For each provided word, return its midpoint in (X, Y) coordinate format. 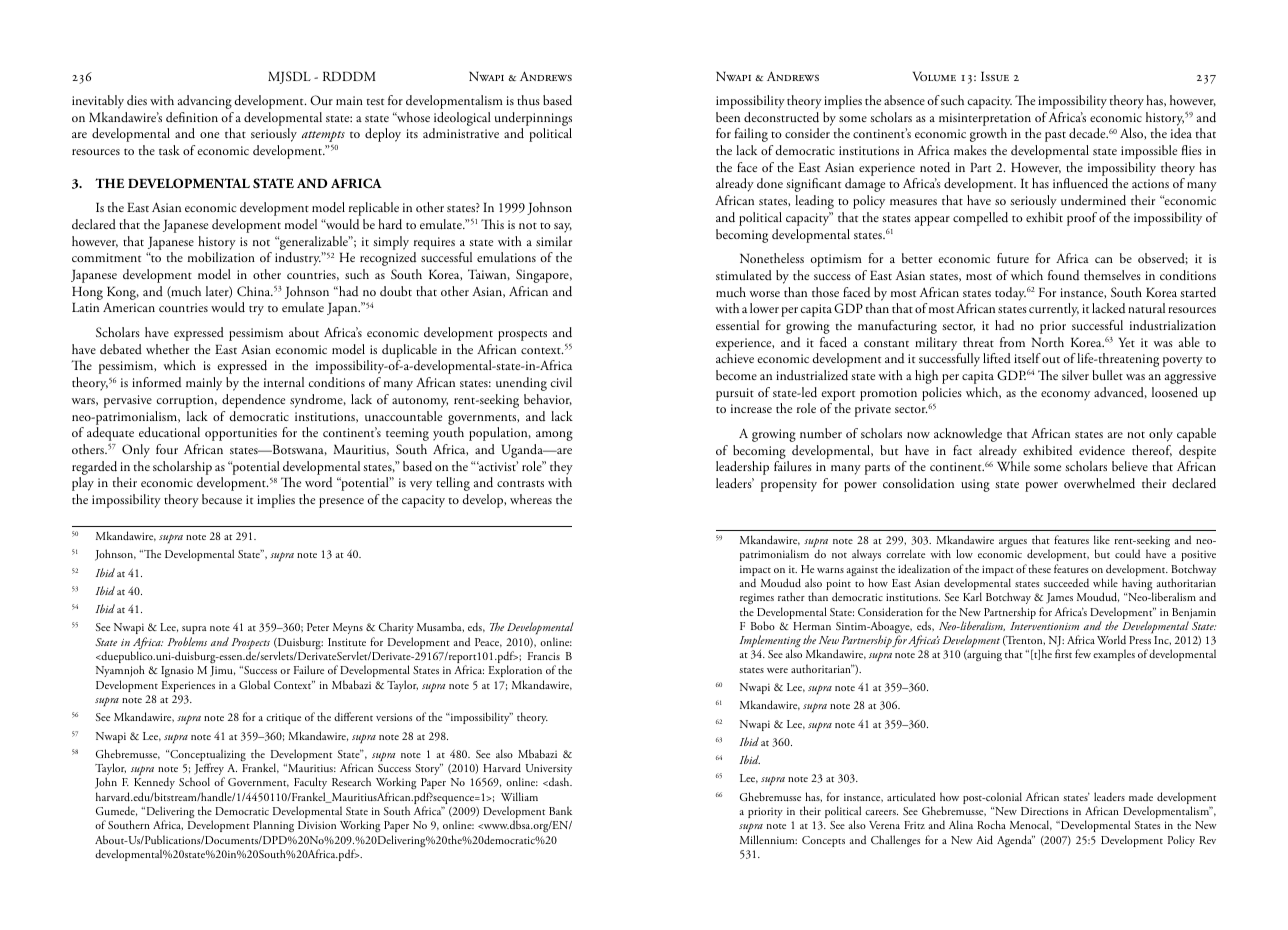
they (561, 468)
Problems (187, 641)
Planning (273, 826)
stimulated (744, 275)
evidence (1102, 450)
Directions (1044, 811)
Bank (560, 810)
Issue (995, 76)
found (1063, 275)
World (1111, 639)
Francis (544, 656)
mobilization (221, 257)
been (728, 117)
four (167, 449)
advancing (205, 102)
